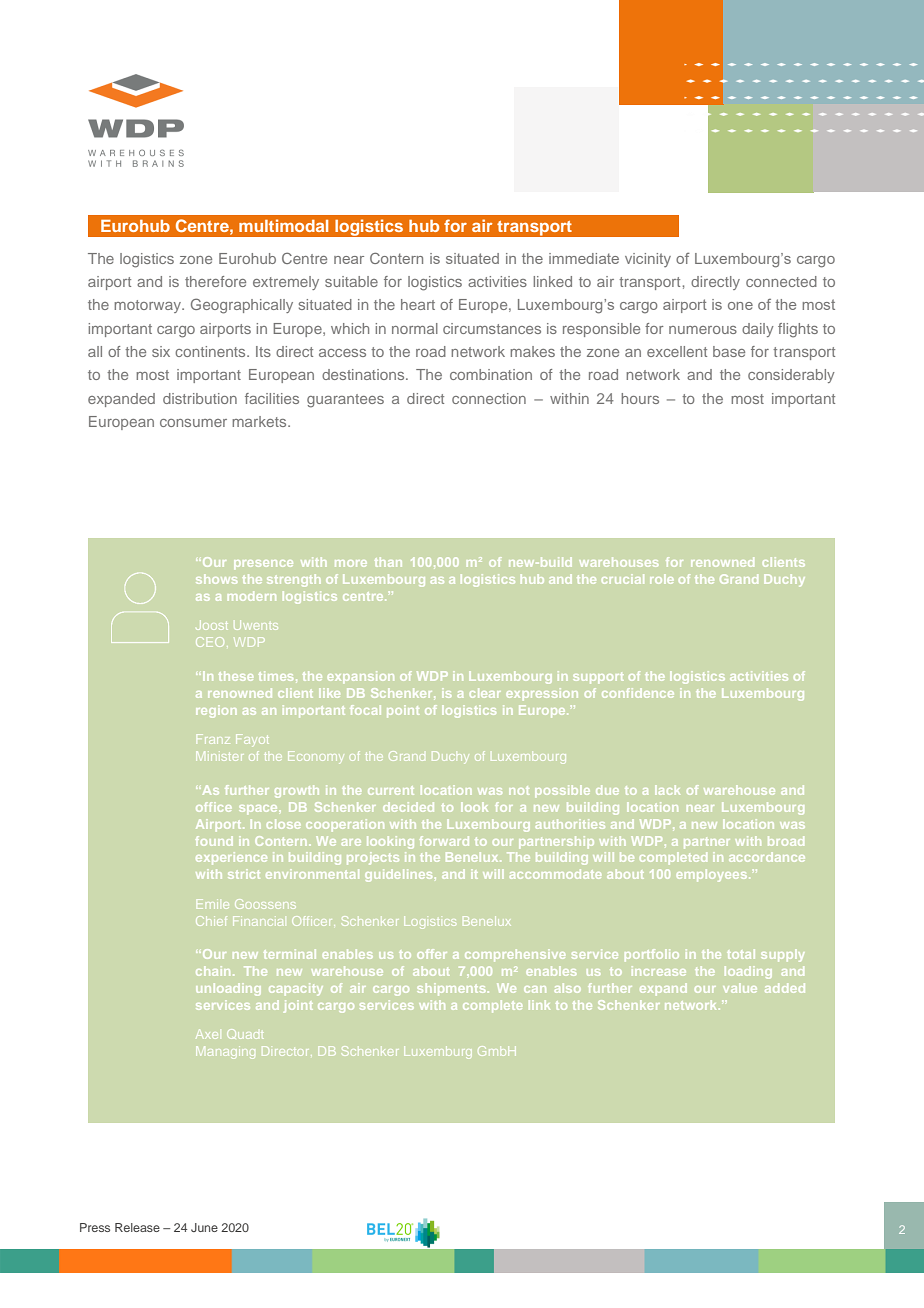  I want to click on Franz, so click(213, 739).
